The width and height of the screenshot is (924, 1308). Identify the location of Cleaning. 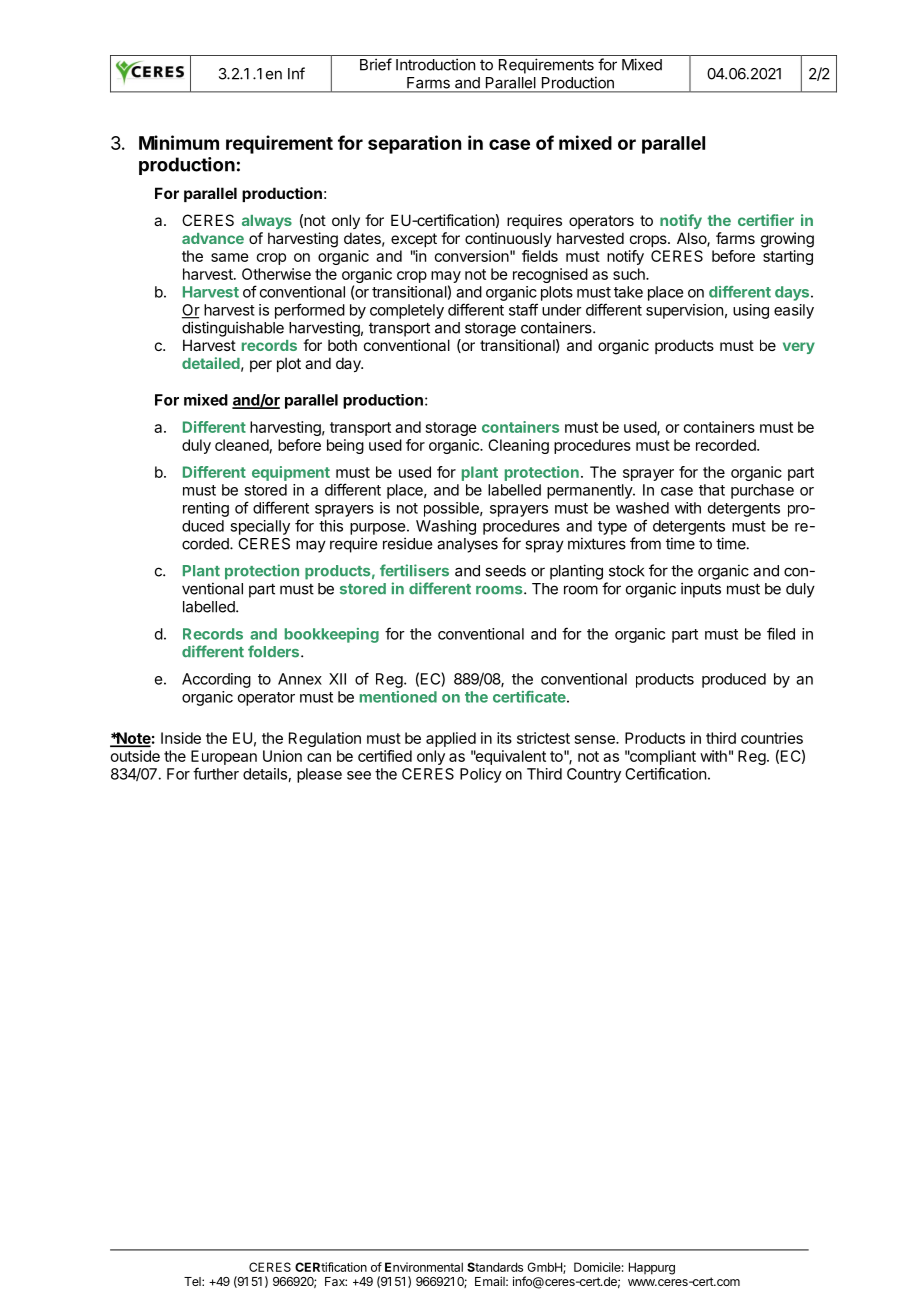
(518, 446).
